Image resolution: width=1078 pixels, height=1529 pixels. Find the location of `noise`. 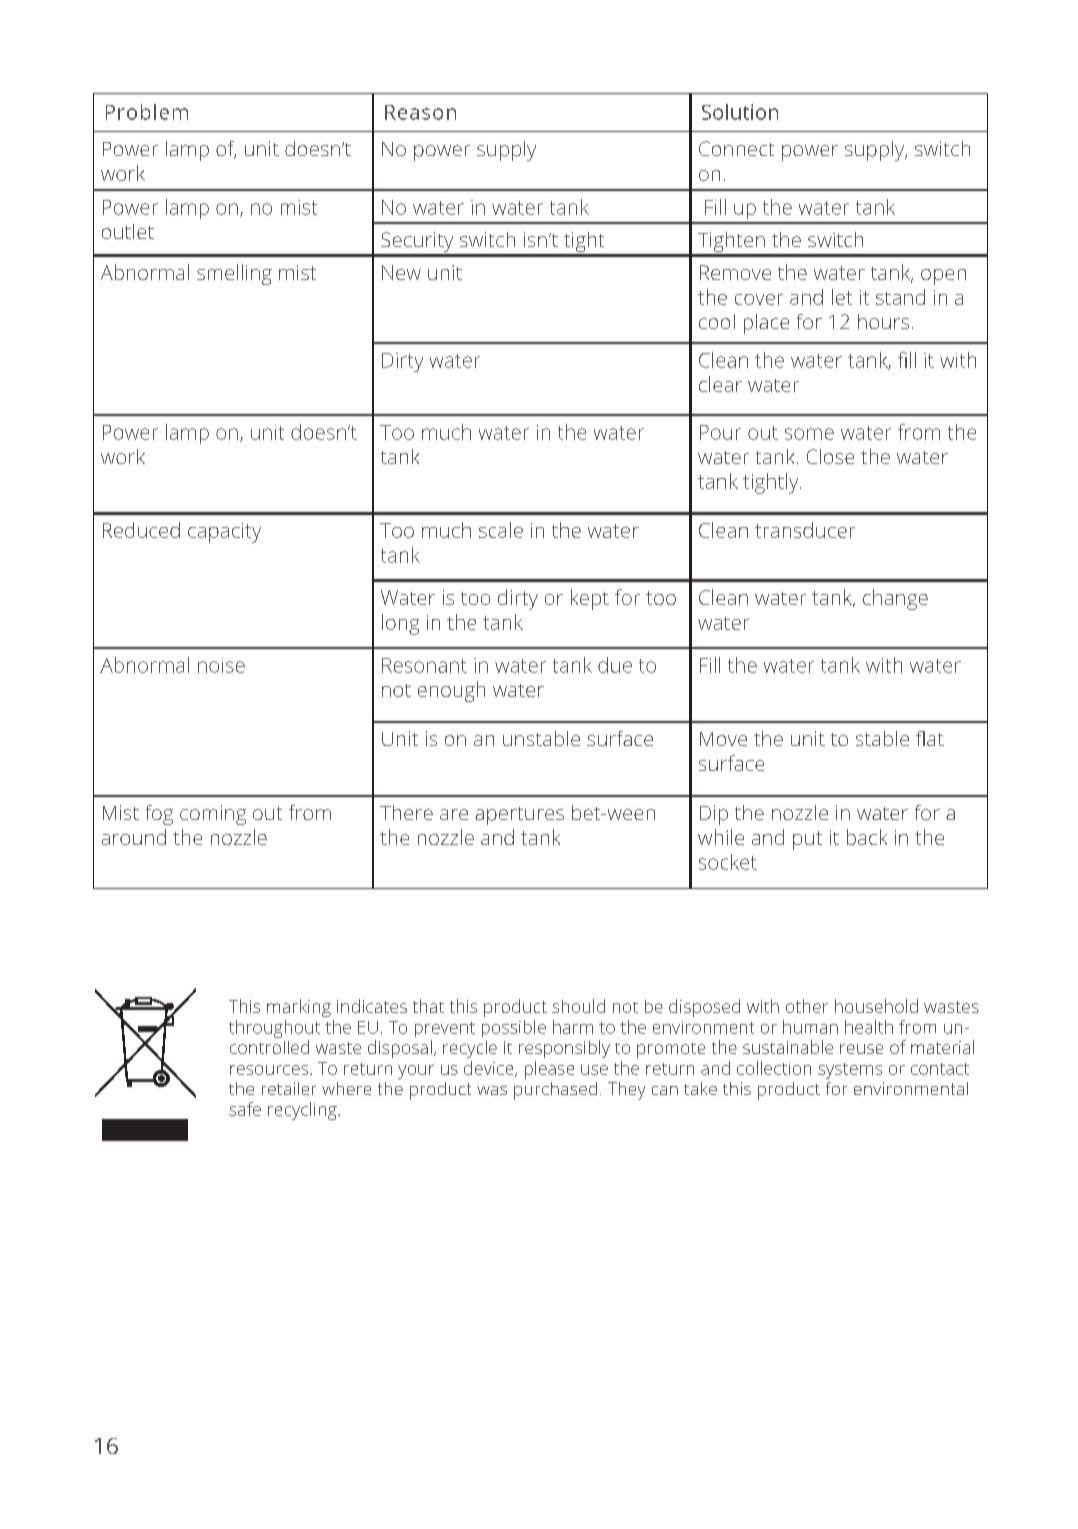

noise is located at coordinates (221, 665).
